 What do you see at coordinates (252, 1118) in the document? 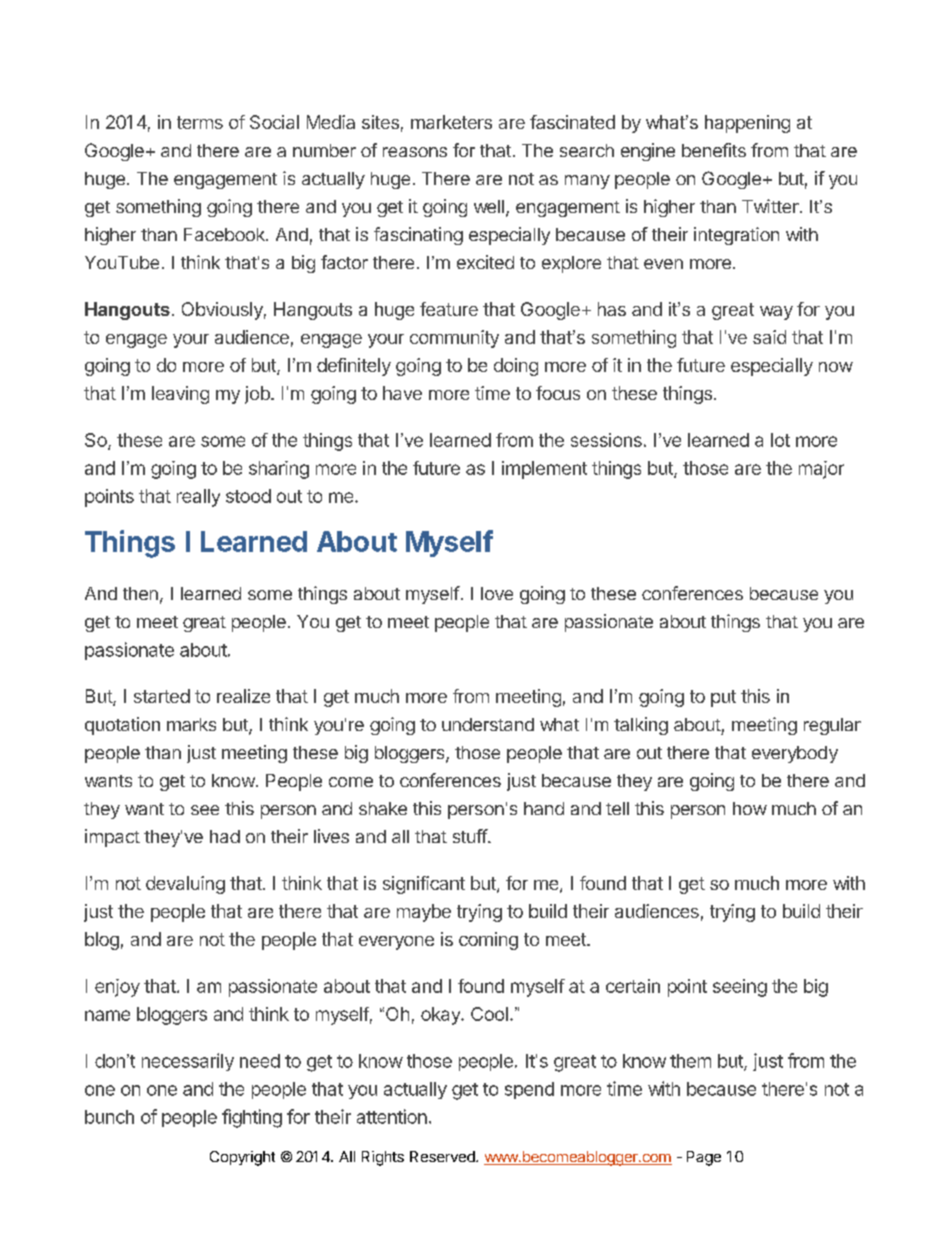
I see `fighting` at bounding box center [252, 1118].
